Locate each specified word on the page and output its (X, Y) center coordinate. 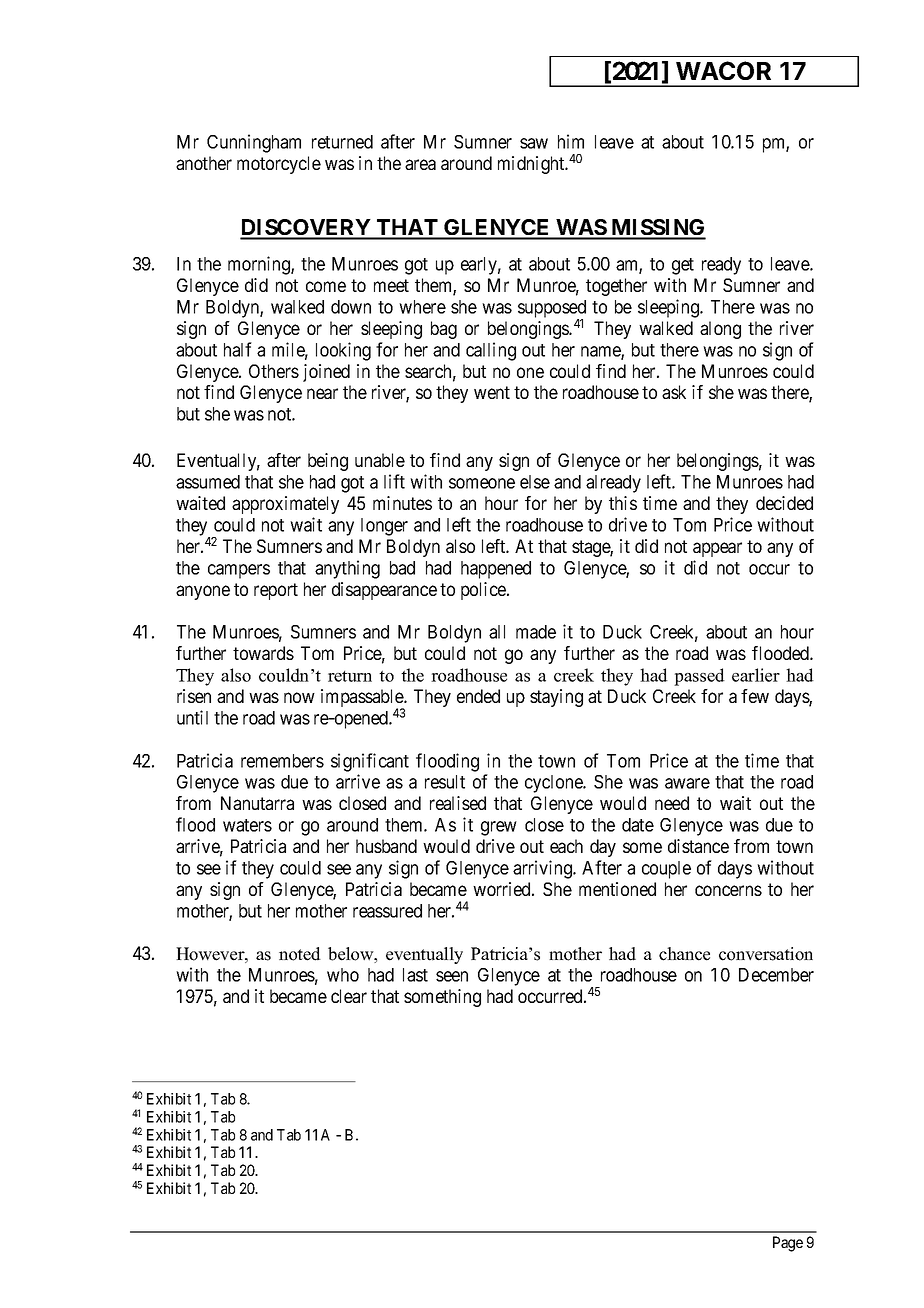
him (571, 141)
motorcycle (279, 165)
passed (699, 677)
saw (534, 143)
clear (349, 996)
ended (478, 696)
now (299, 697)
